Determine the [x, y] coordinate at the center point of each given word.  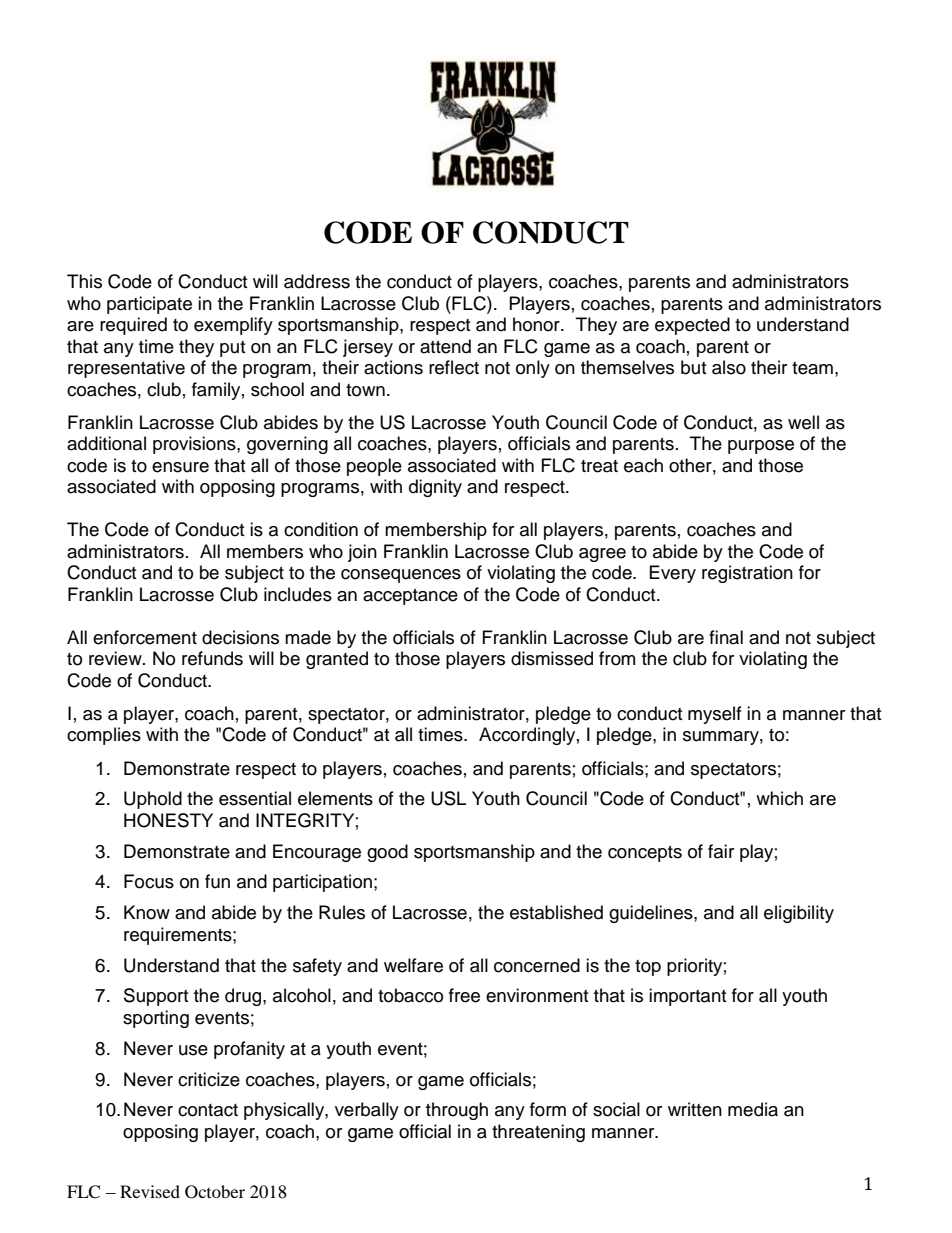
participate [149, 305]
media [753, 1109]
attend [445, 346]
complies [104, 736]
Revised [150, 1191]
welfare [413, 965]
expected [692, 326]
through [457, 1111]
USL [448, 798]
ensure [180, 467]
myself [715, 715]
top [648, 968]
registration [747, 574]
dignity [435, 488]
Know [147, 912]
